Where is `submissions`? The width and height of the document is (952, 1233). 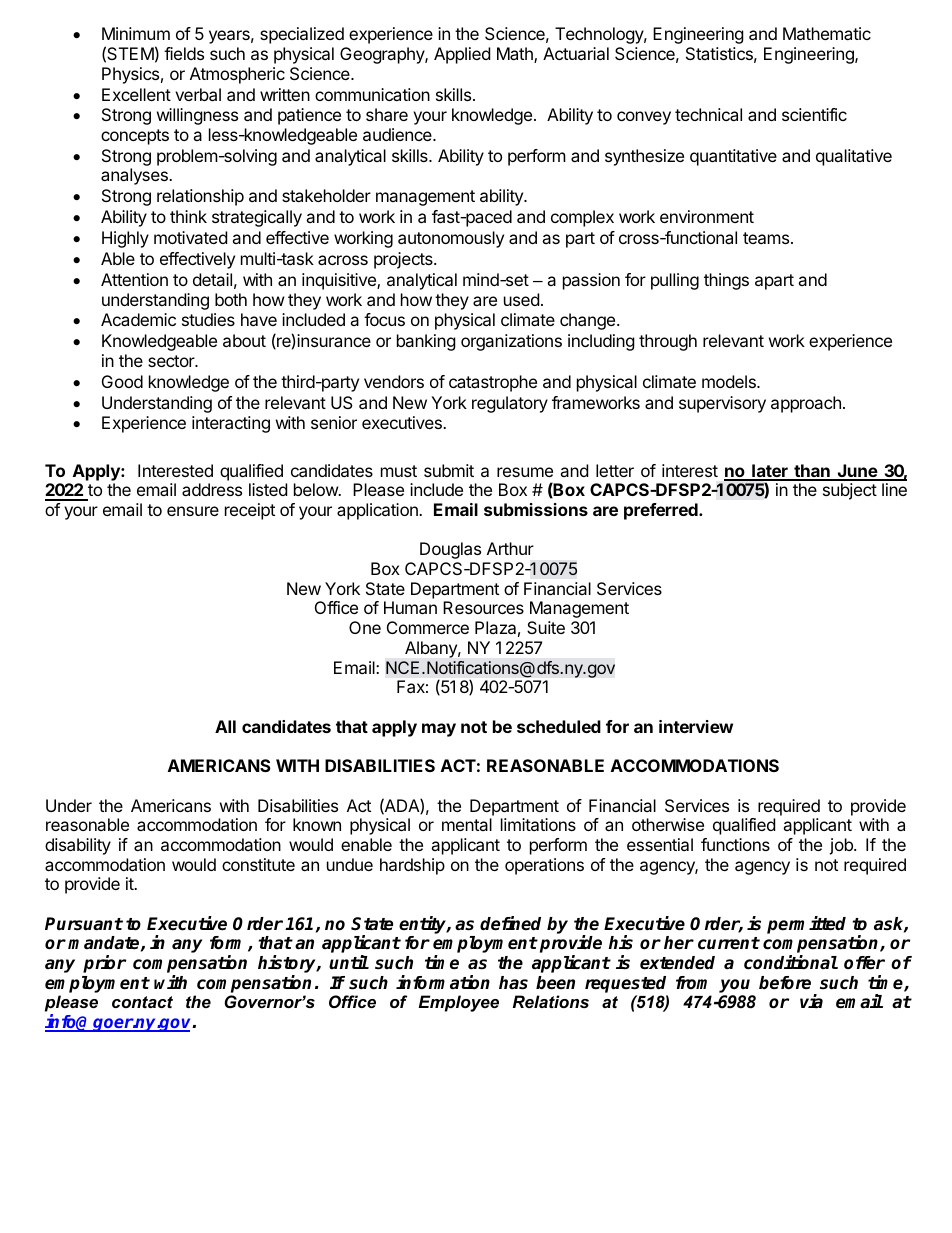
submissions is located at coordinates (536, 509).
